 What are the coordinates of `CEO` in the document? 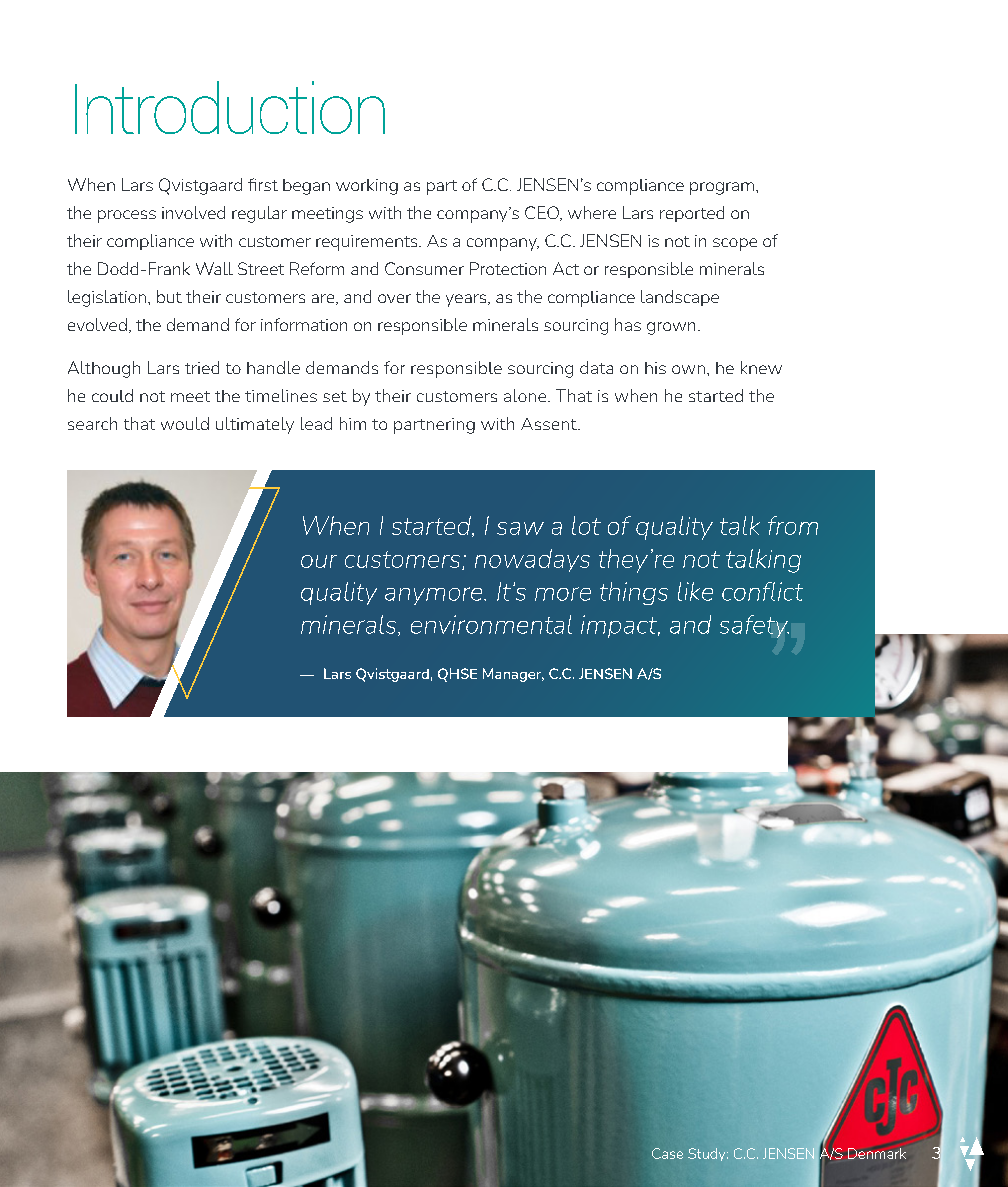 It's located at (543, 213).
